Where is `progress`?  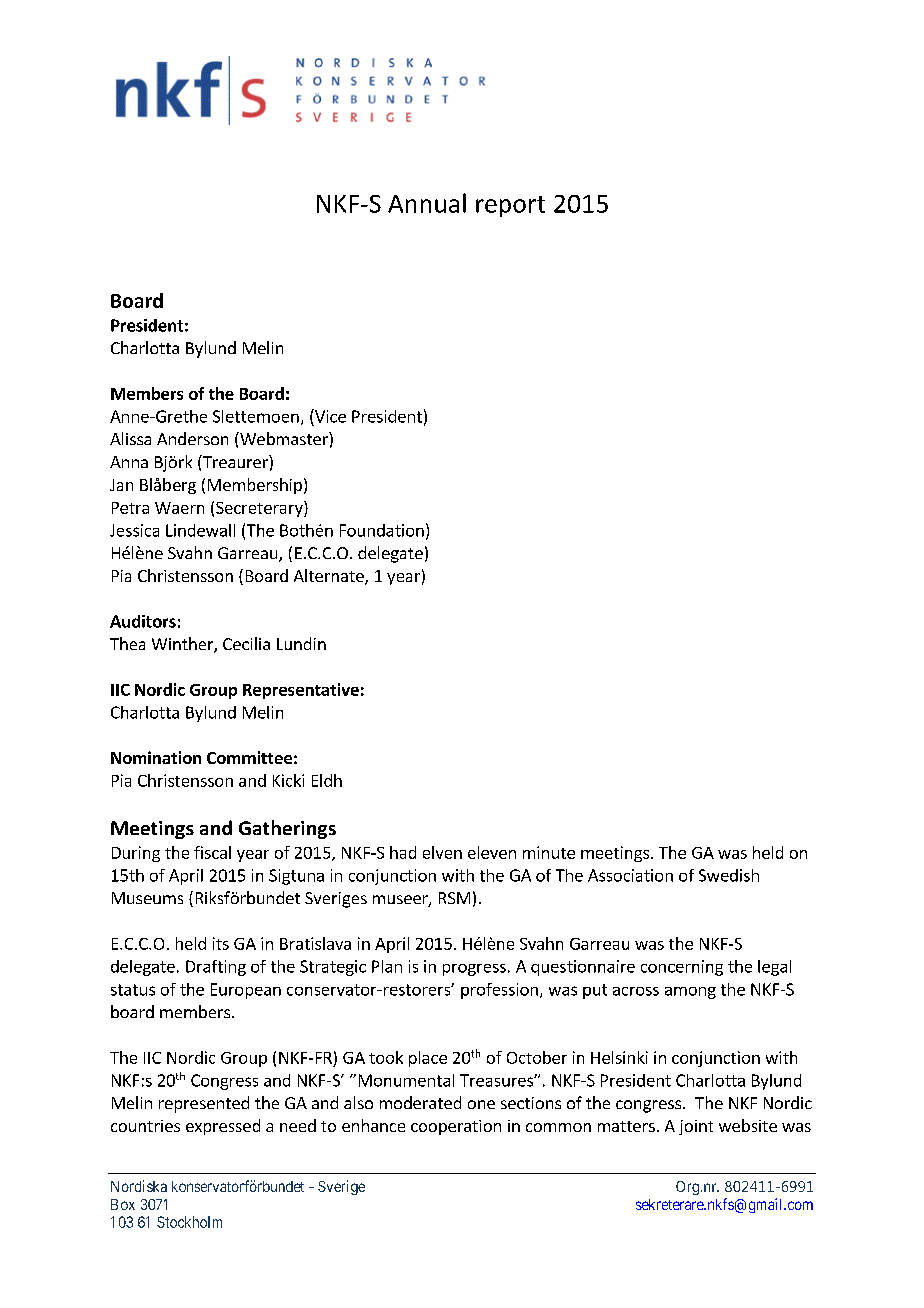 progress is located at coordinates (474, 970).
